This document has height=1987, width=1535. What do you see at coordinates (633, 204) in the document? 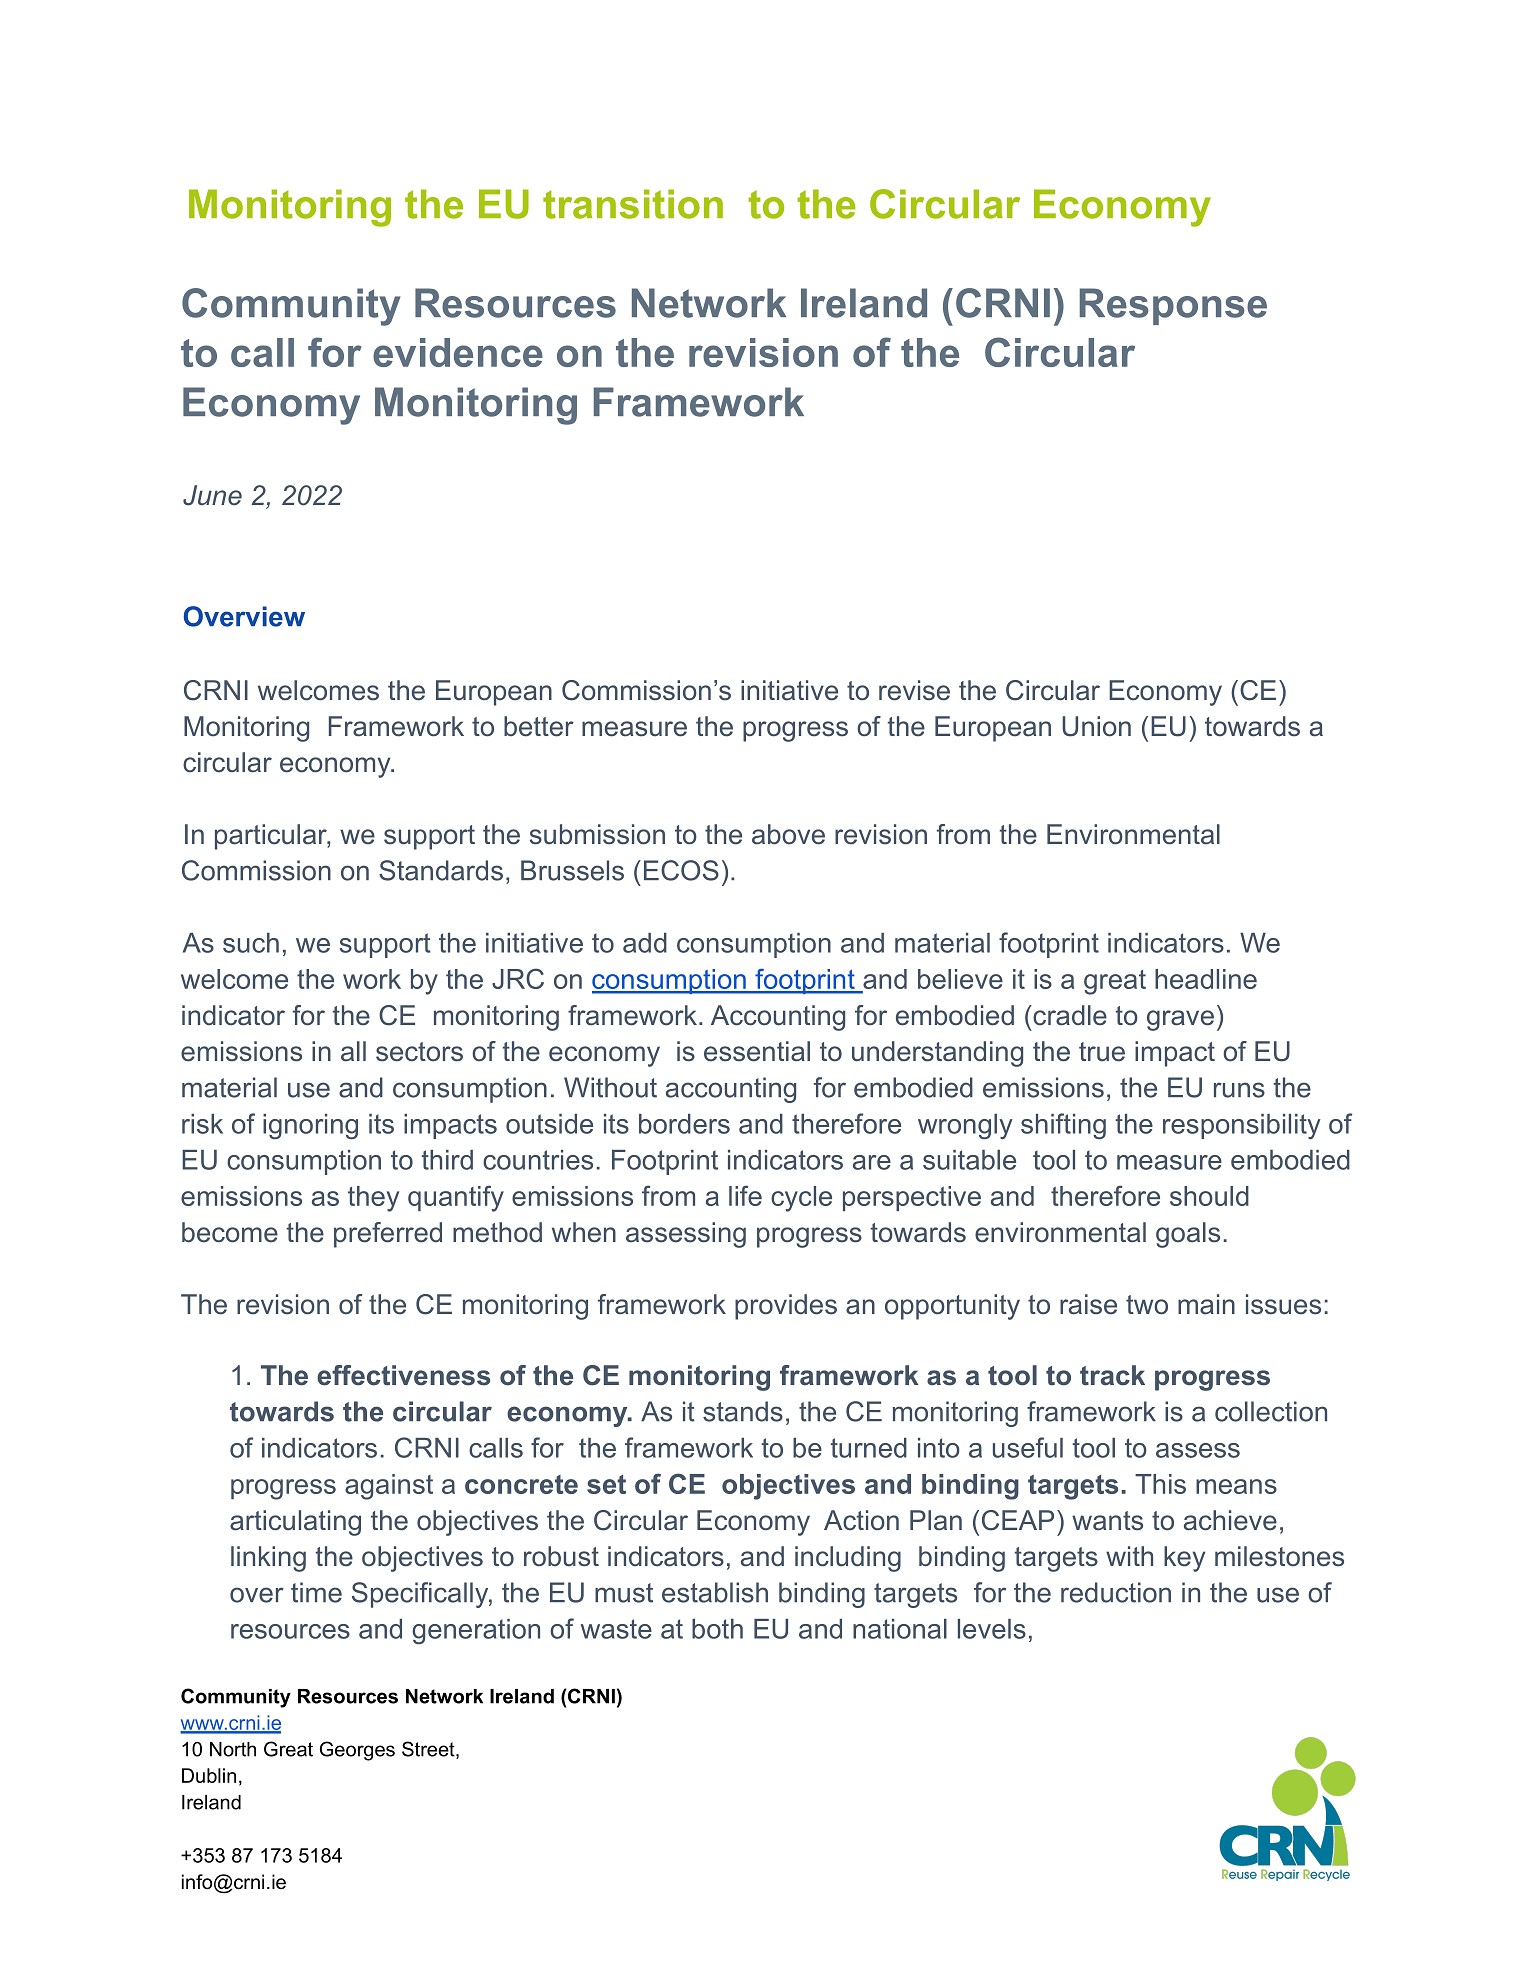
I see `transition` at bounding box center [633, 204].
